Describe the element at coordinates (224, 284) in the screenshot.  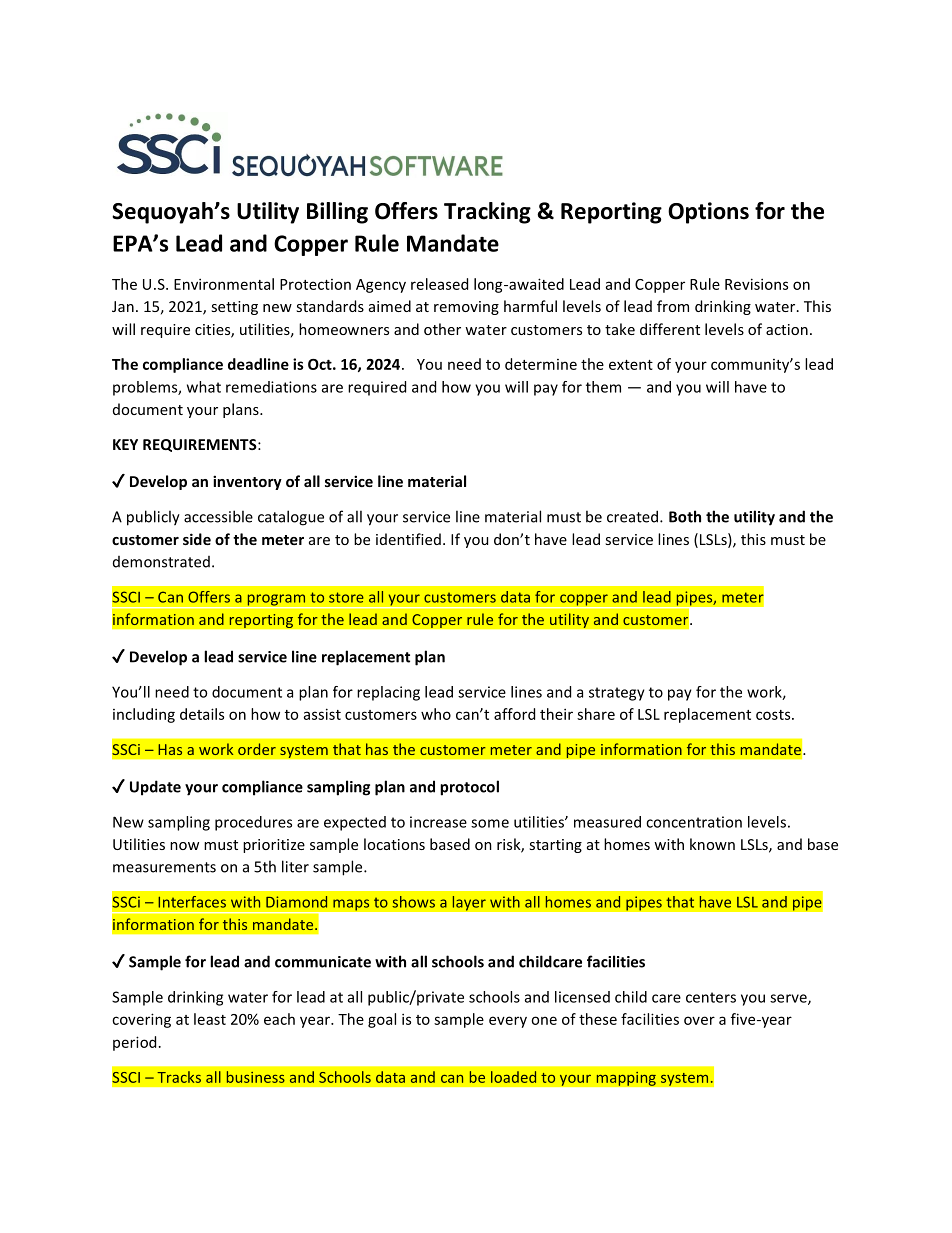
I see `Environmental` at that location.
